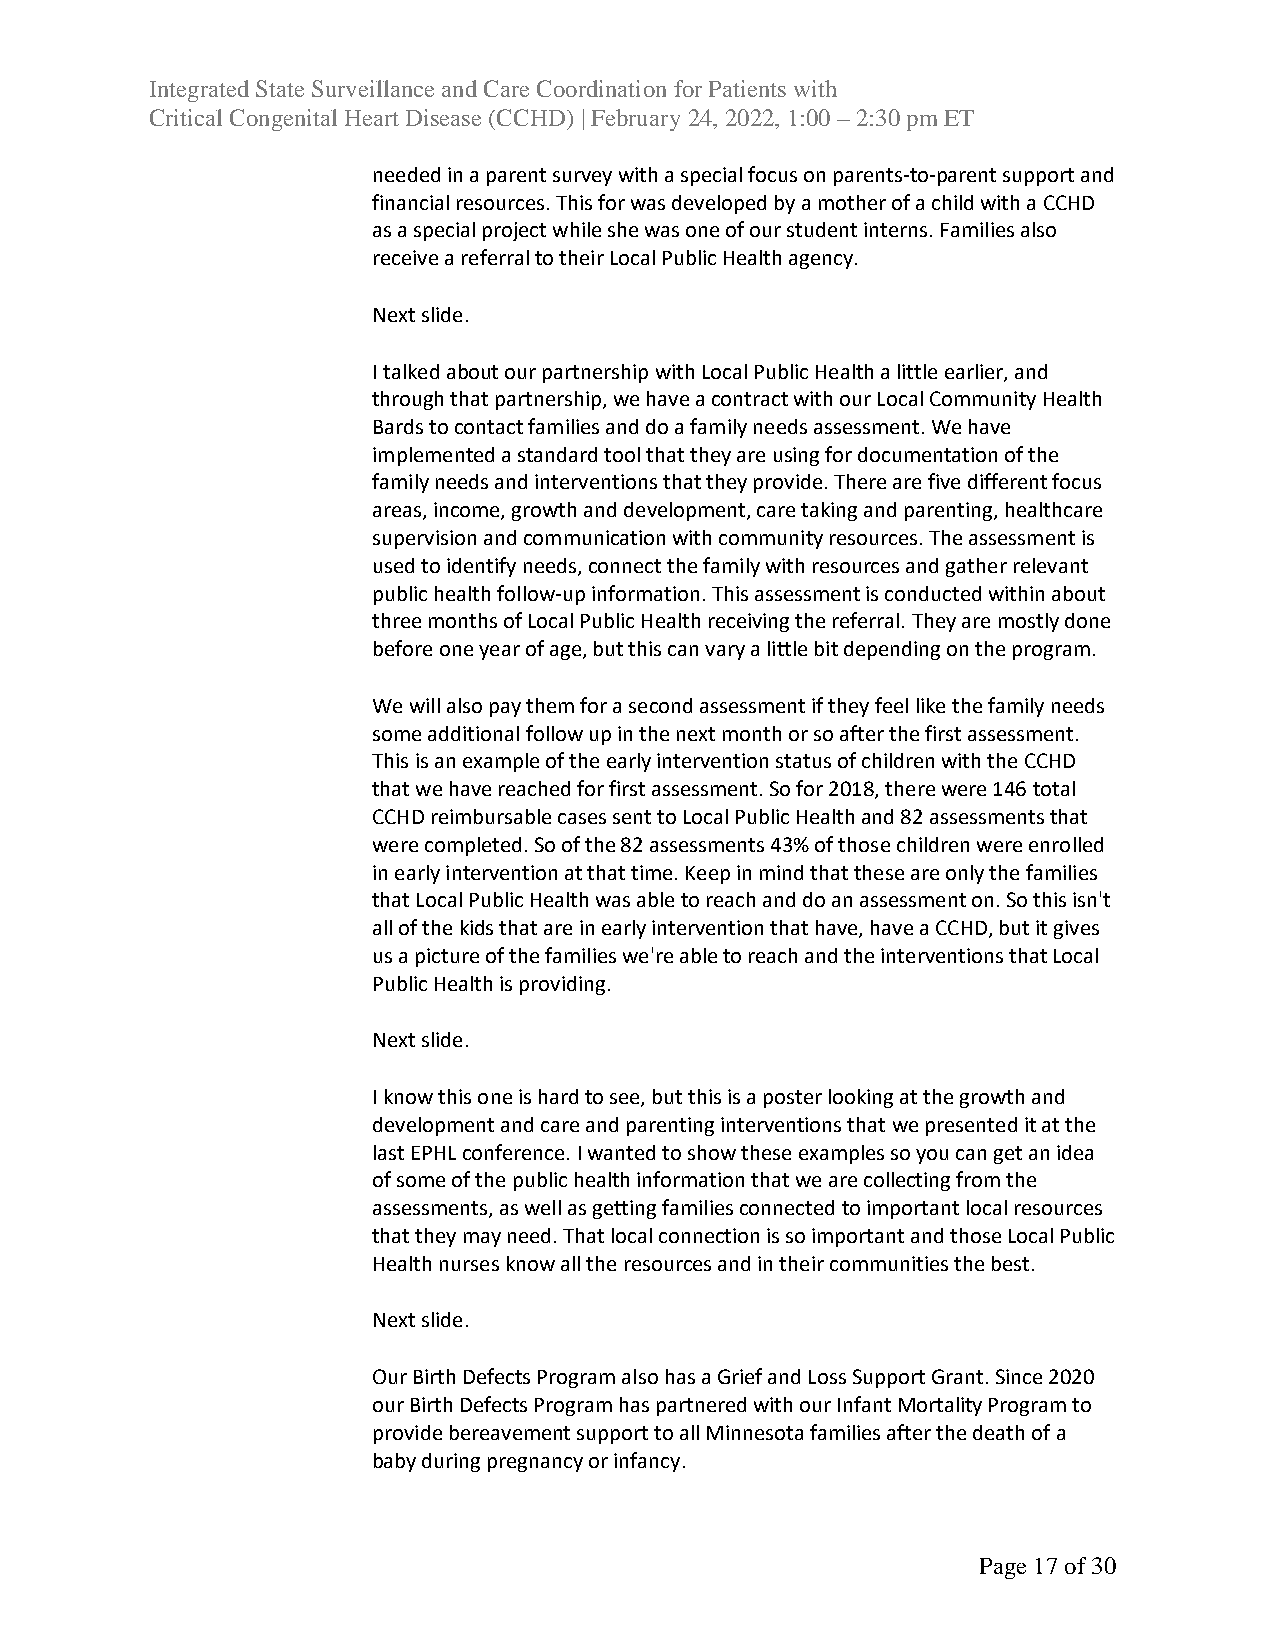 This screenshot has width=1265, height=1638. What do you see at coordinates (622, 454) in the screenshot?
I see `tool` at bounding box center [622, 454].
